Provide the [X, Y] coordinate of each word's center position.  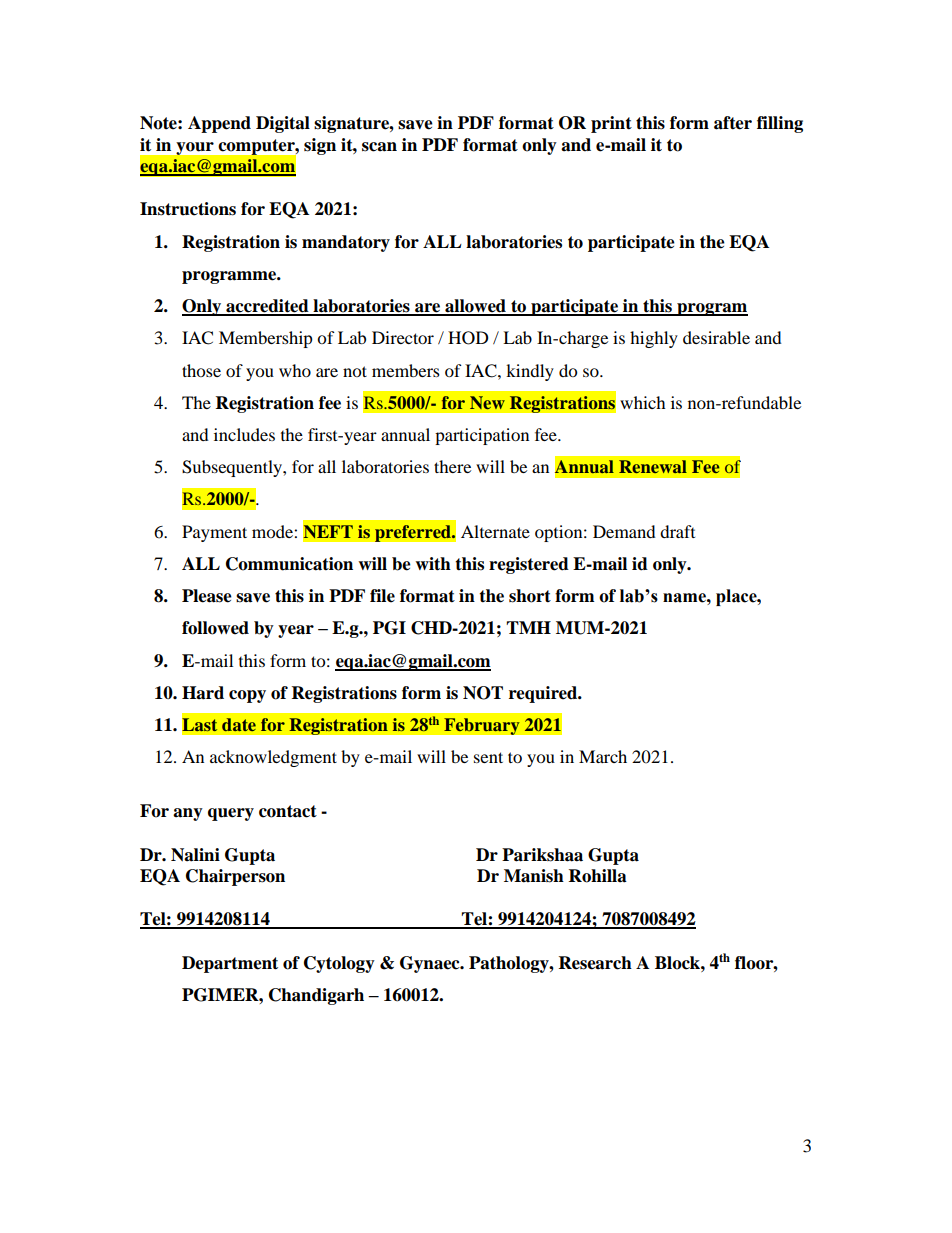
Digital [283, 124]
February [482, 726]
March [603, 756]
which [643, 402]
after [733, 123]
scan [379, 147]
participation [482, 436]
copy [247, 696]
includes [244, 434]
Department [230, 964]
